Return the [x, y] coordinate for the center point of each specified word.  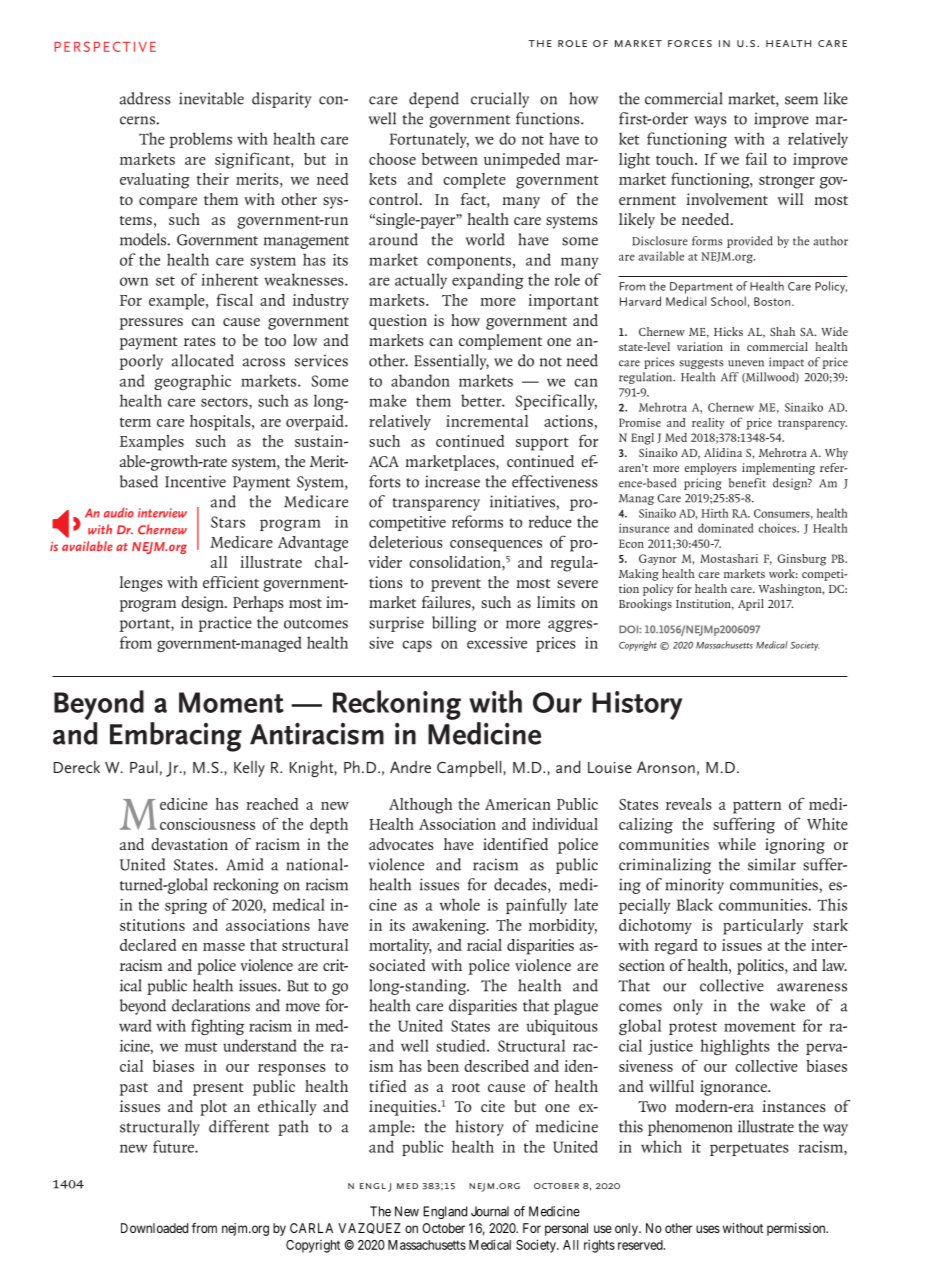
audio [119, 513]
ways [710, 122]
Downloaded [154, 1228]
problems [201, 140]
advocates [401, 844]
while [737, 844]
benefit [747, 483]
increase [452, 481]
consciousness [207, 824]
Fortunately [429, 140]
